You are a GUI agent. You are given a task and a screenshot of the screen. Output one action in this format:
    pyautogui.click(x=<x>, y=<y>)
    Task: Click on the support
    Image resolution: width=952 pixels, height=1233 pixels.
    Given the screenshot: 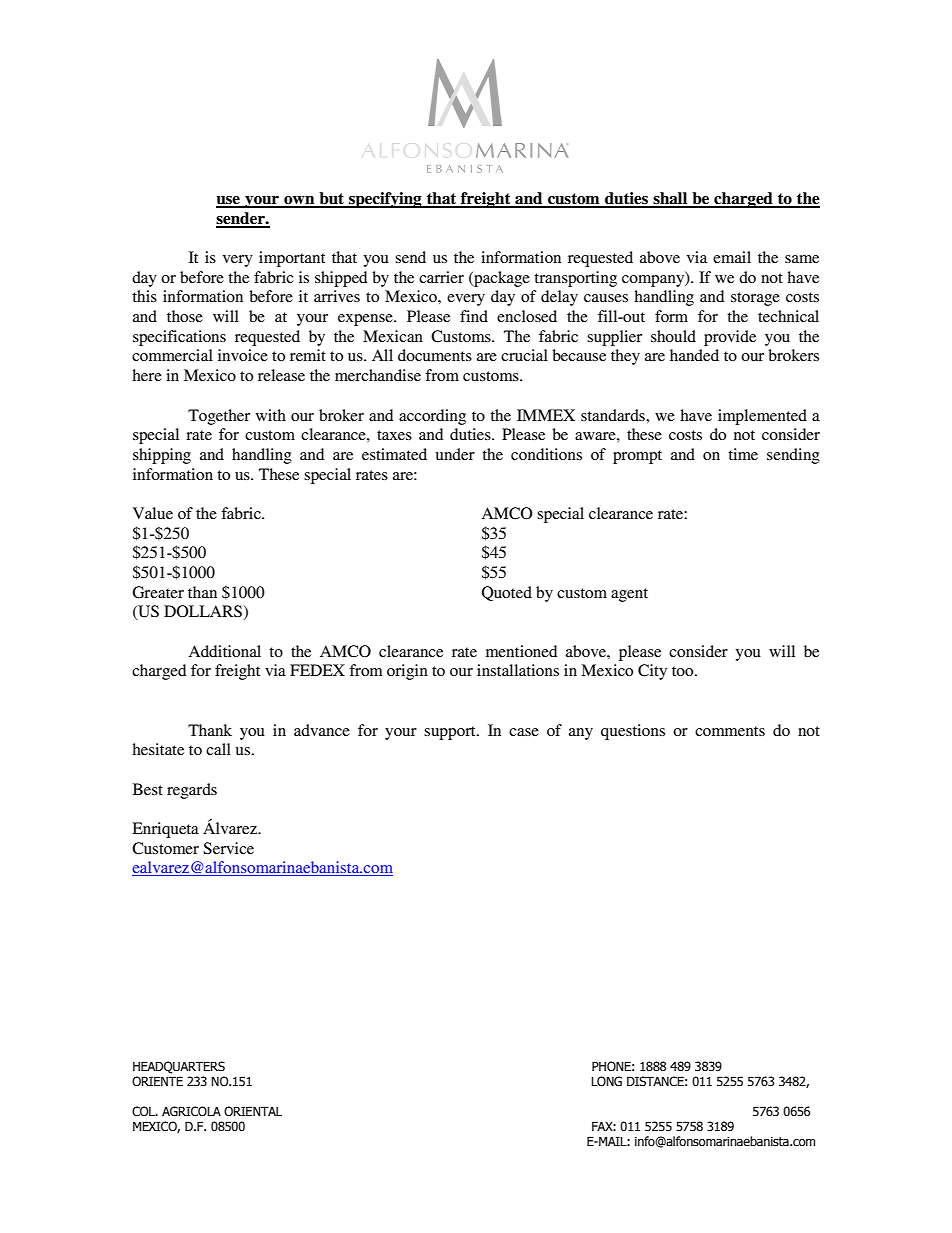 What is the action you would take?
    pyautogui.click(x=451, y=733)
